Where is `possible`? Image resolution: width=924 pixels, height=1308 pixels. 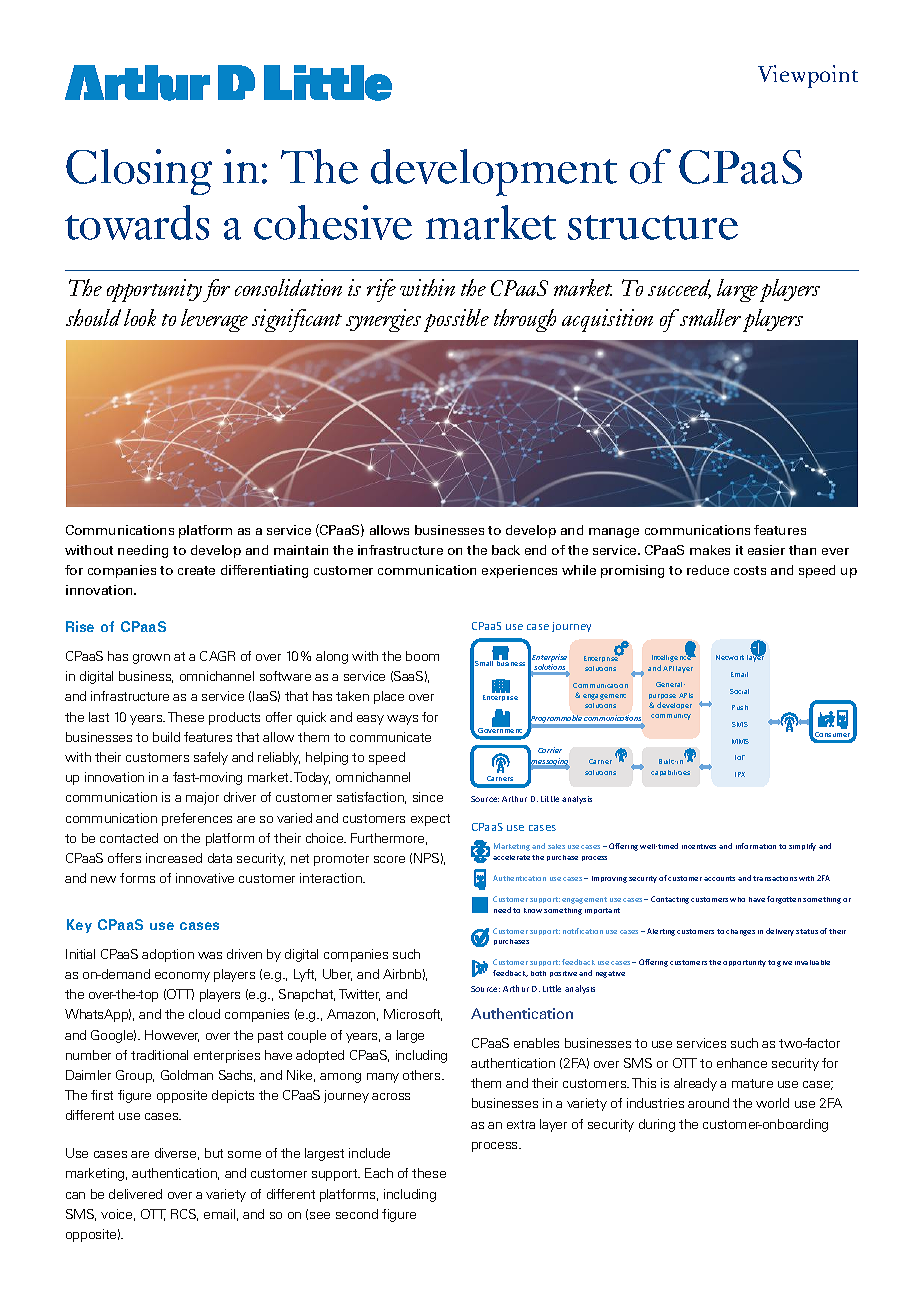 possible is located at coordinates (456, 320).
